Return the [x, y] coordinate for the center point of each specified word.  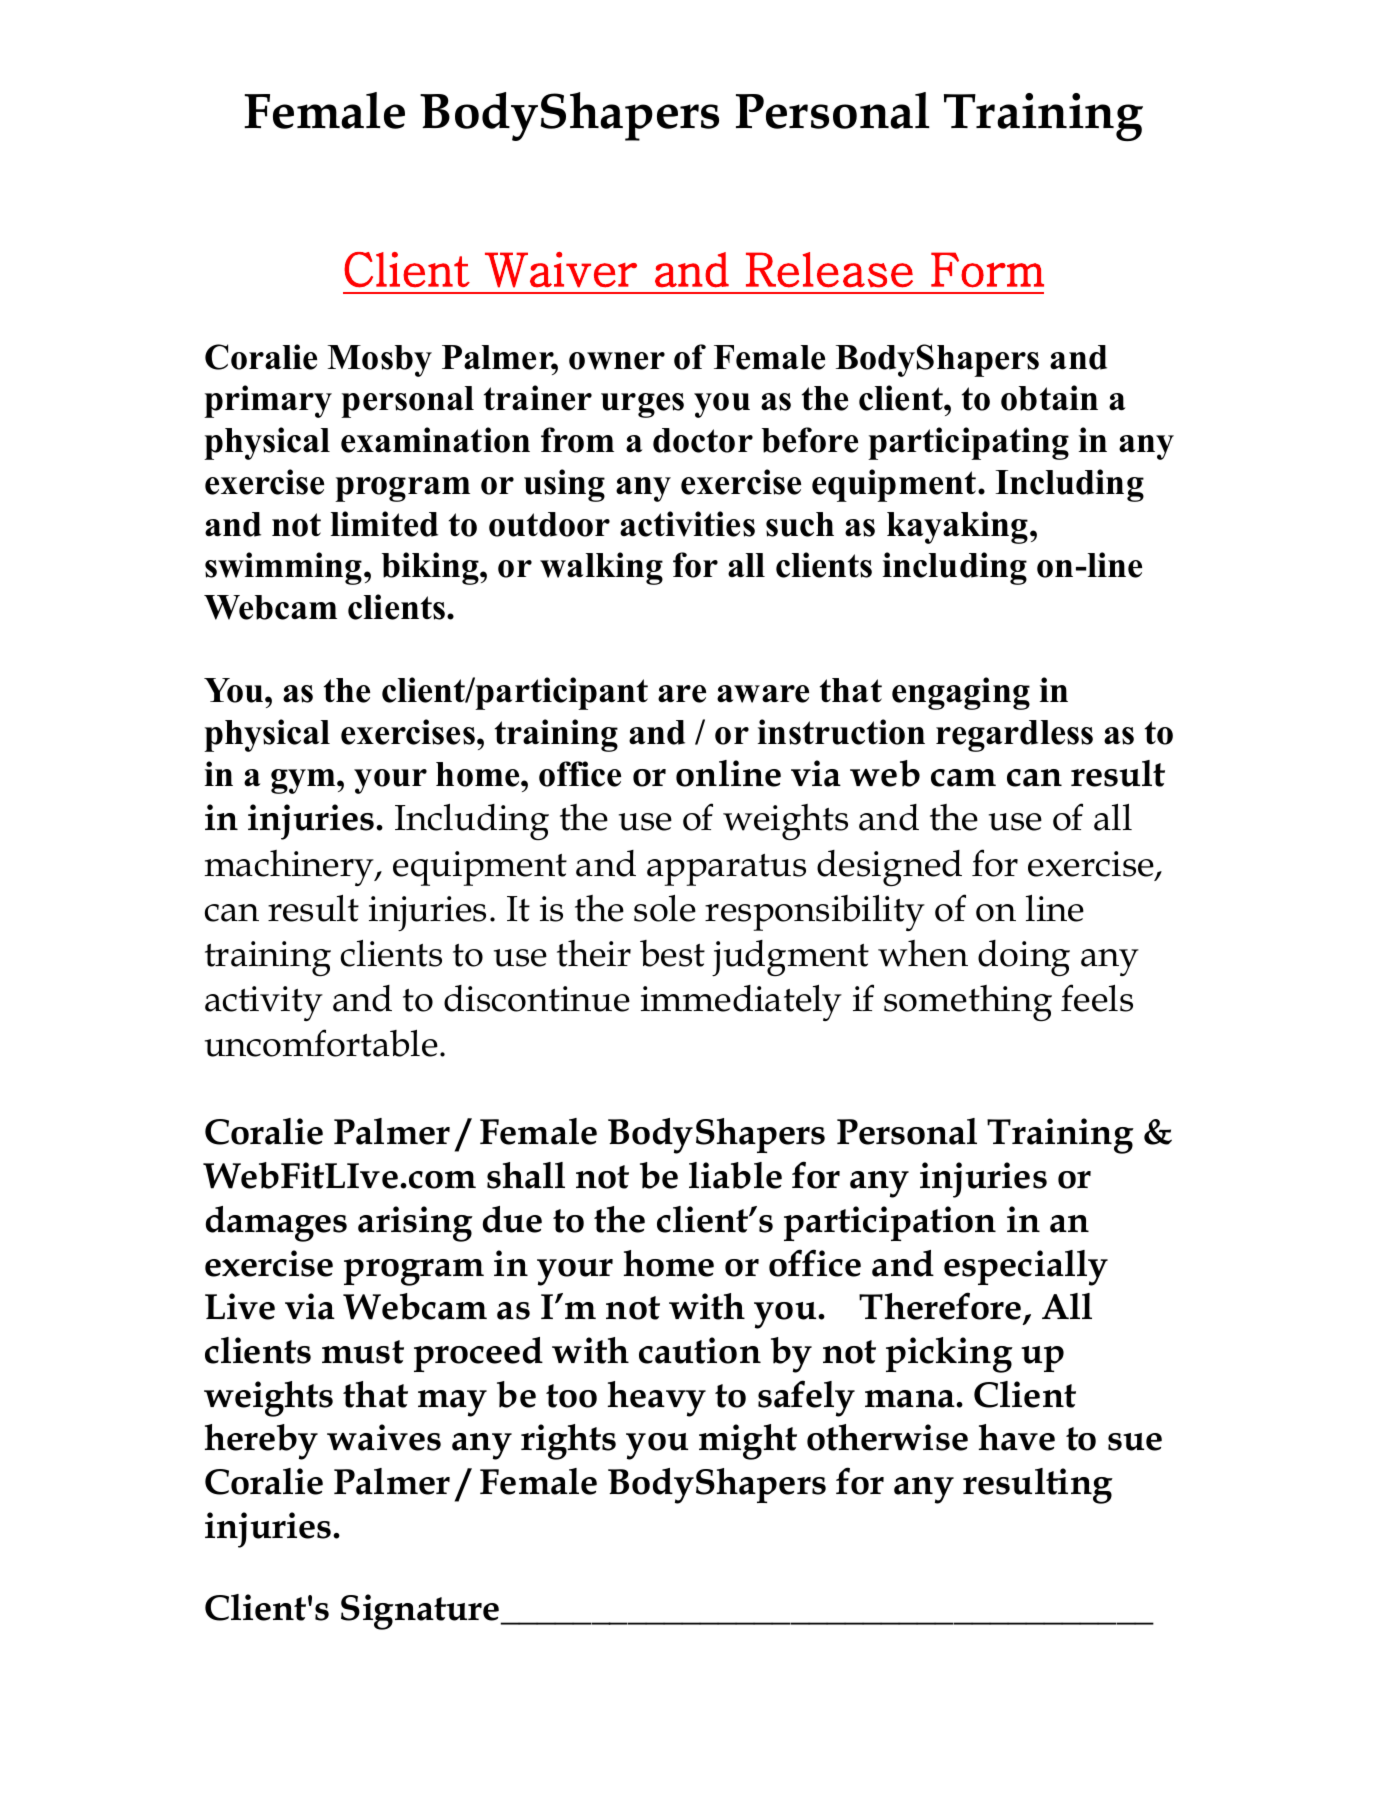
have [1017, 1437]
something [968, 1003]
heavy [657, 1399]
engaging [961, 693]
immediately [741, 1003]
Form [987, 270]
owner [617, 361]
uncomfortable [321, 1043]
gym [304, 781]
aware [763, 694]
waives [384, 1437]
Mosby [380, 361]
